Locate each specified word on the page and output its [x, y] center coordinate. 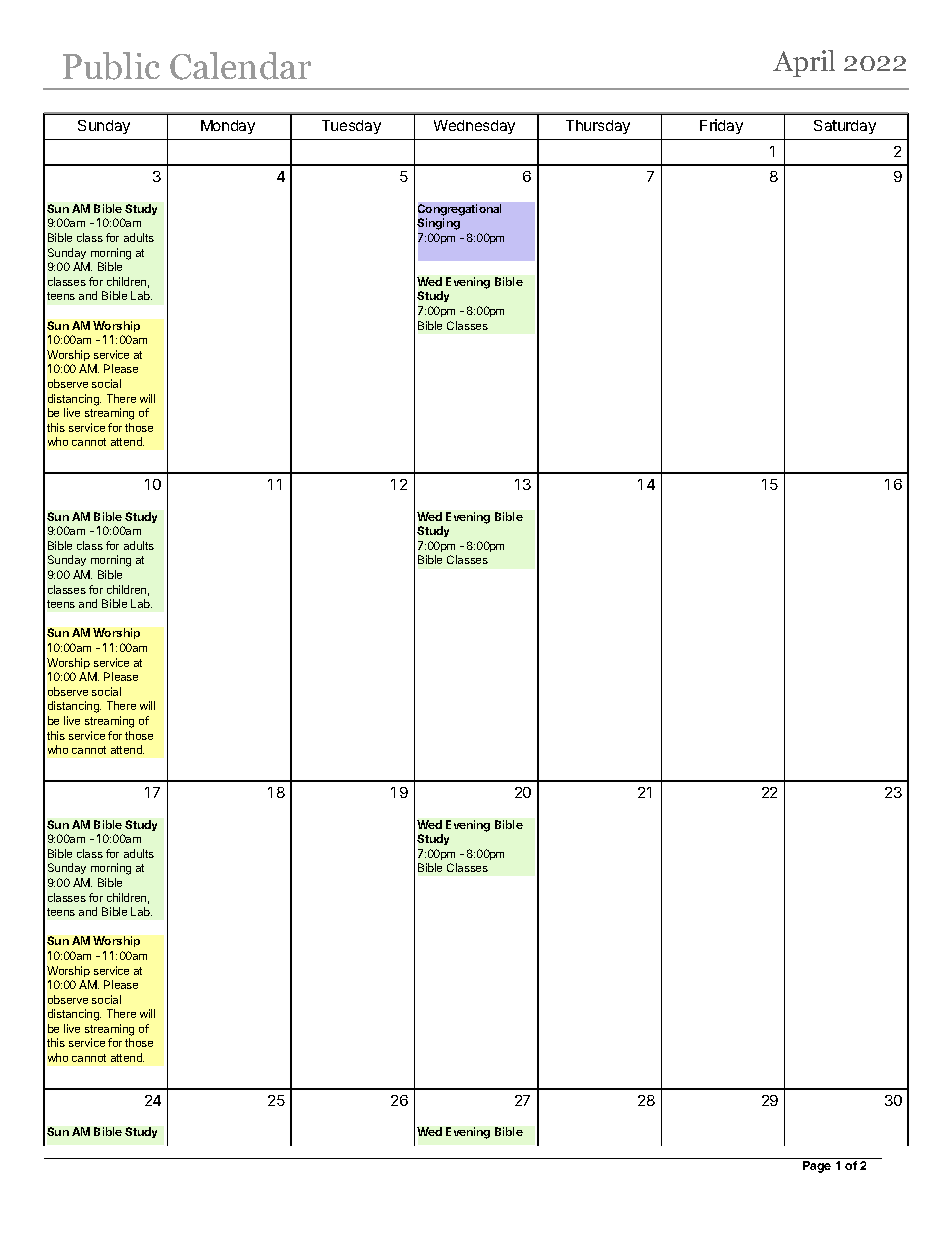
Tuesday [351, 127]
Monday [228, 127]
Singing [438, 224]
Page [817, 1167]
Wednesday [474, 127]
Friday [721, 126]
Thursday [598, 127]
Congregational [459, 210]
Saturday [845, 127]
